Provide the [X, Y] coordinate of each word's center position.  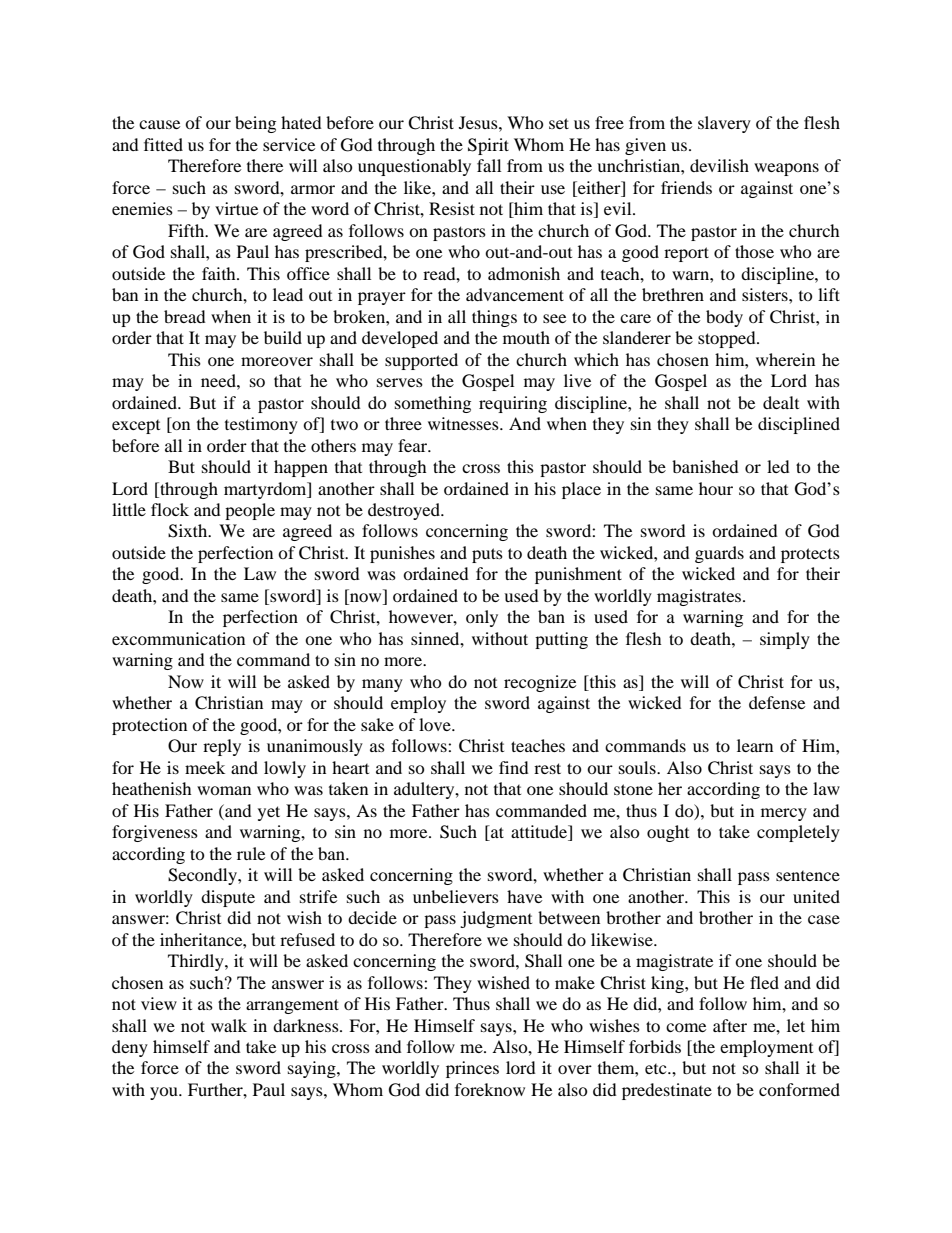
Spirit [488, 146]
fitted [163, 144]
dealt [781, 402]
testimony [261, 425]
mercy [784, 814]
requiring [513, 404]
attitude [540, 833]
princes [472, 1069]
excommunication [178, 638]
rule [251, 853]
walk [229, 1025]
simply [785, 640]
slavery [724, 124]
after [730, 1025]
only [482, 618]
